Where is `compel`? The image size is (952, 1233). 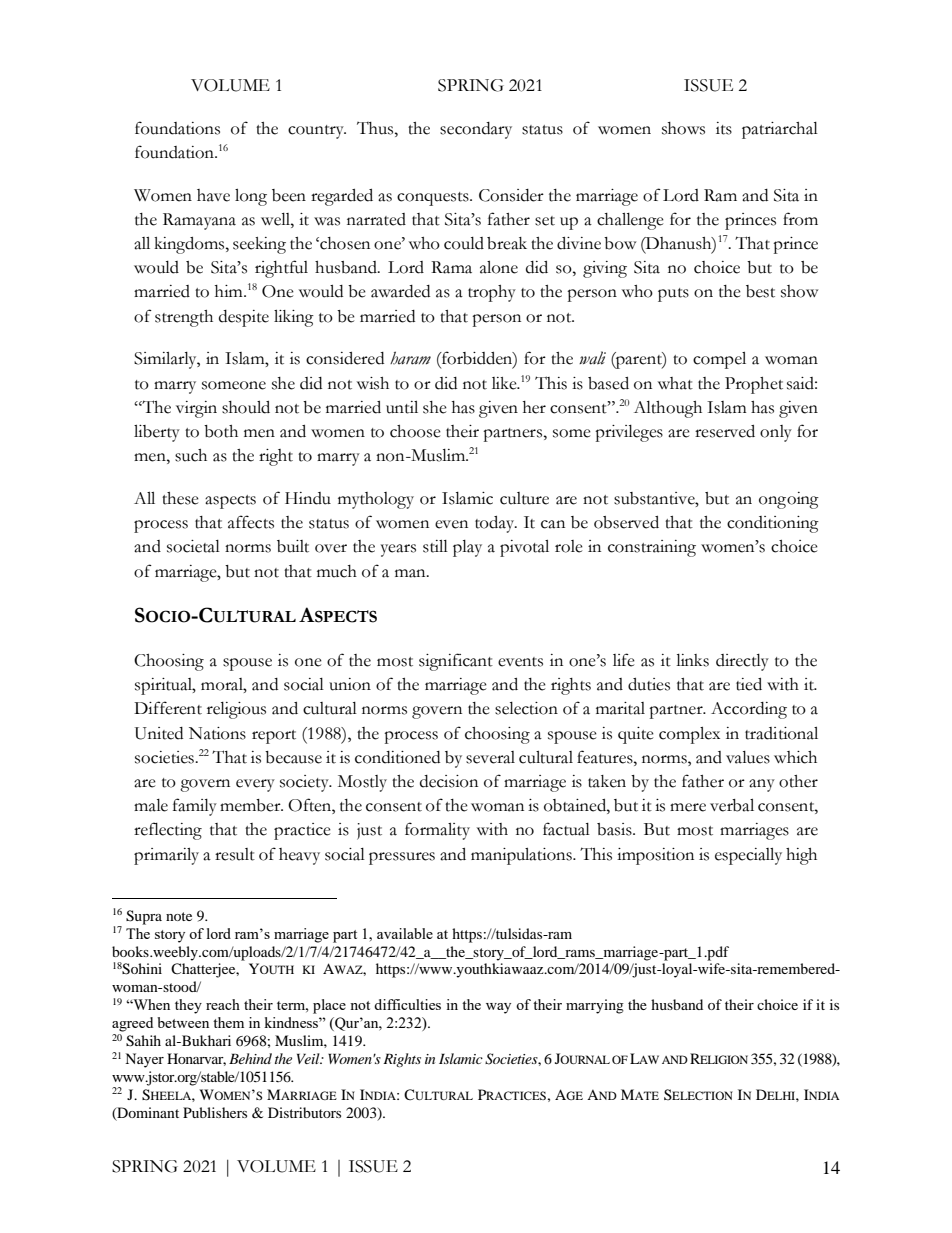 compel is located at coordinates (719, 360).
